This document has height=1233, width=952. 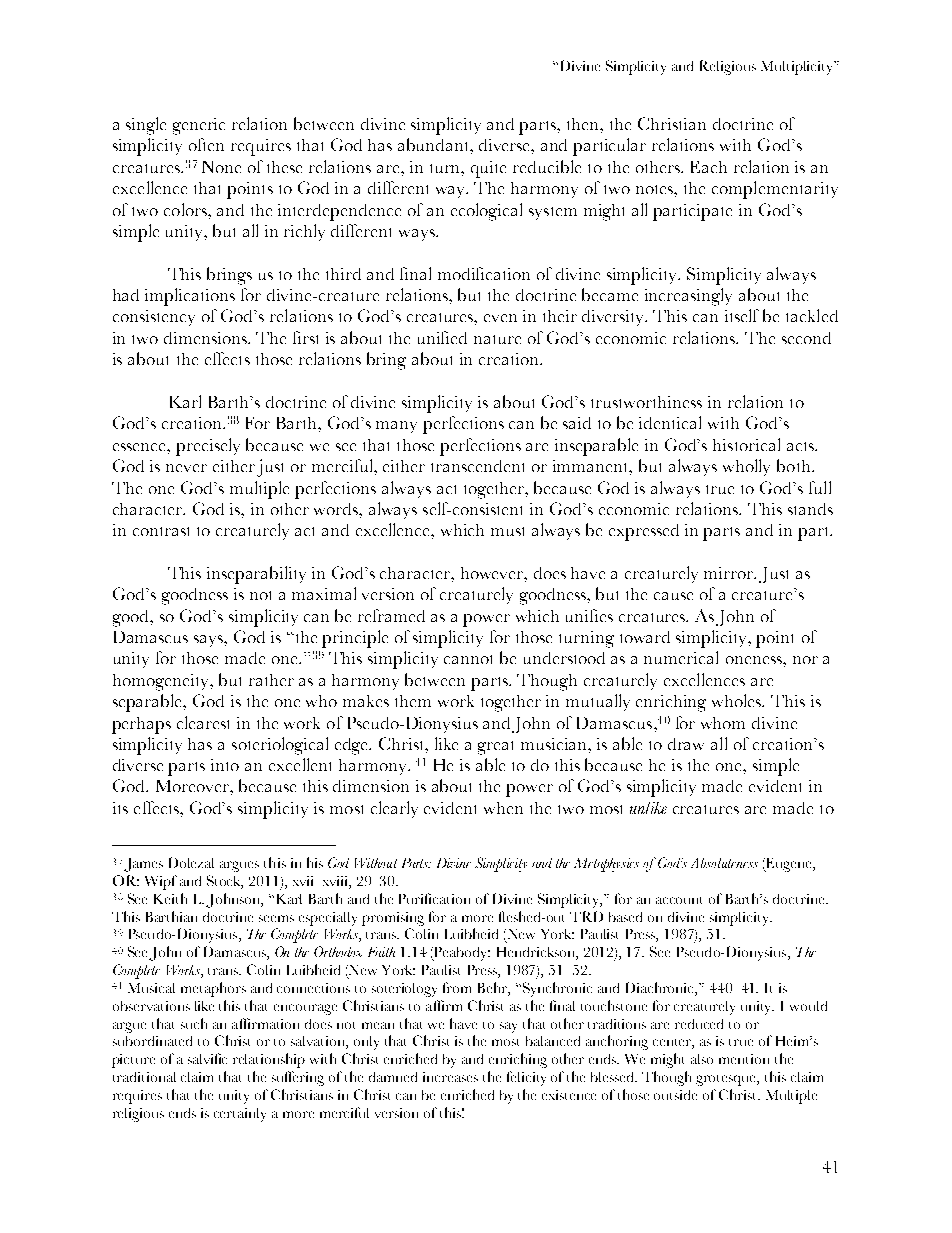 I want to click on Multiplicity, so click(x=798, y=68).
